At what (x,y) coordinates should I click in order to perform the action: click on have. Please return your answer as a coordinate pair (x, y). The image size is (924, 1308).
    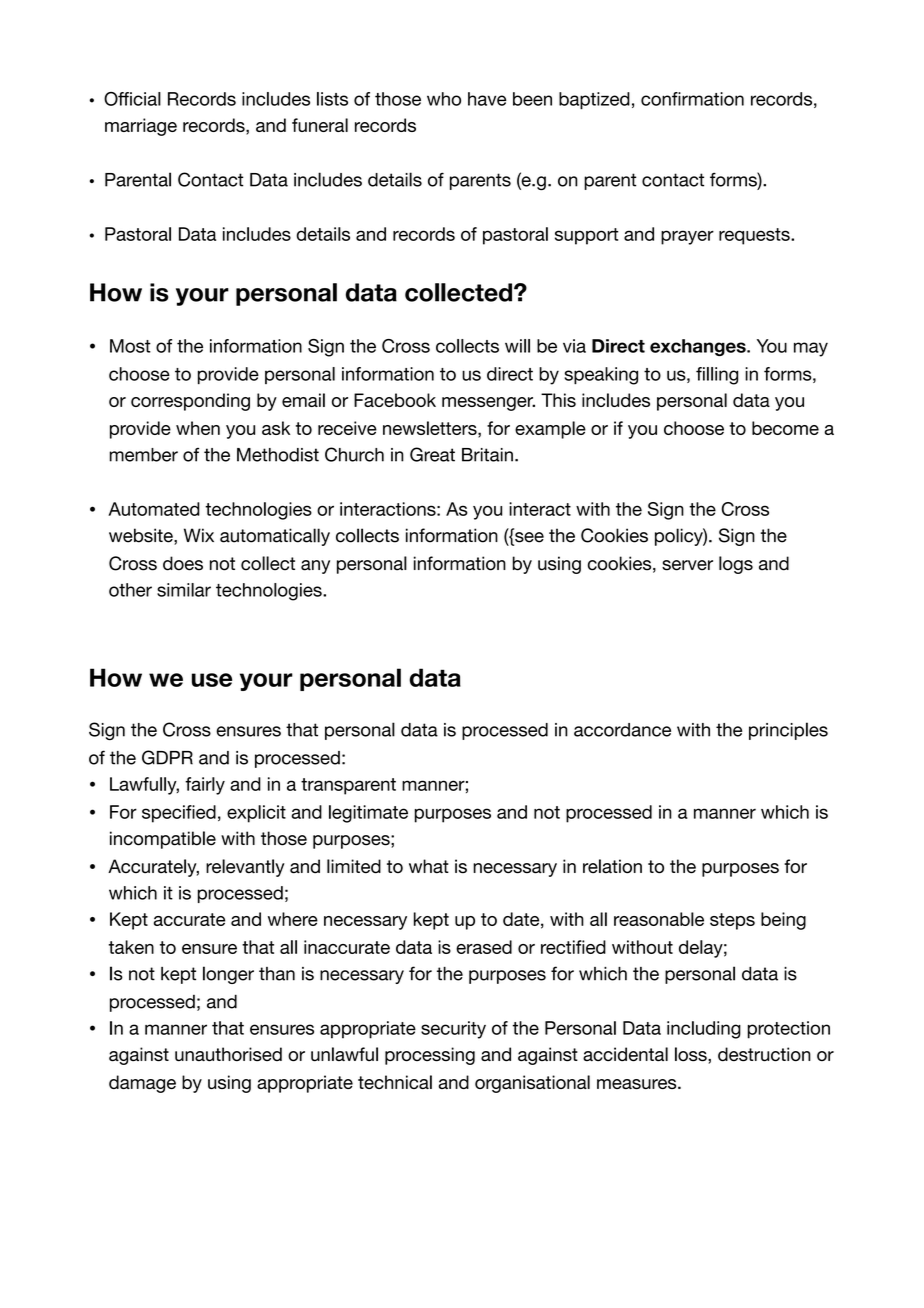
    Looking at the image, I should click on (487, 99).
